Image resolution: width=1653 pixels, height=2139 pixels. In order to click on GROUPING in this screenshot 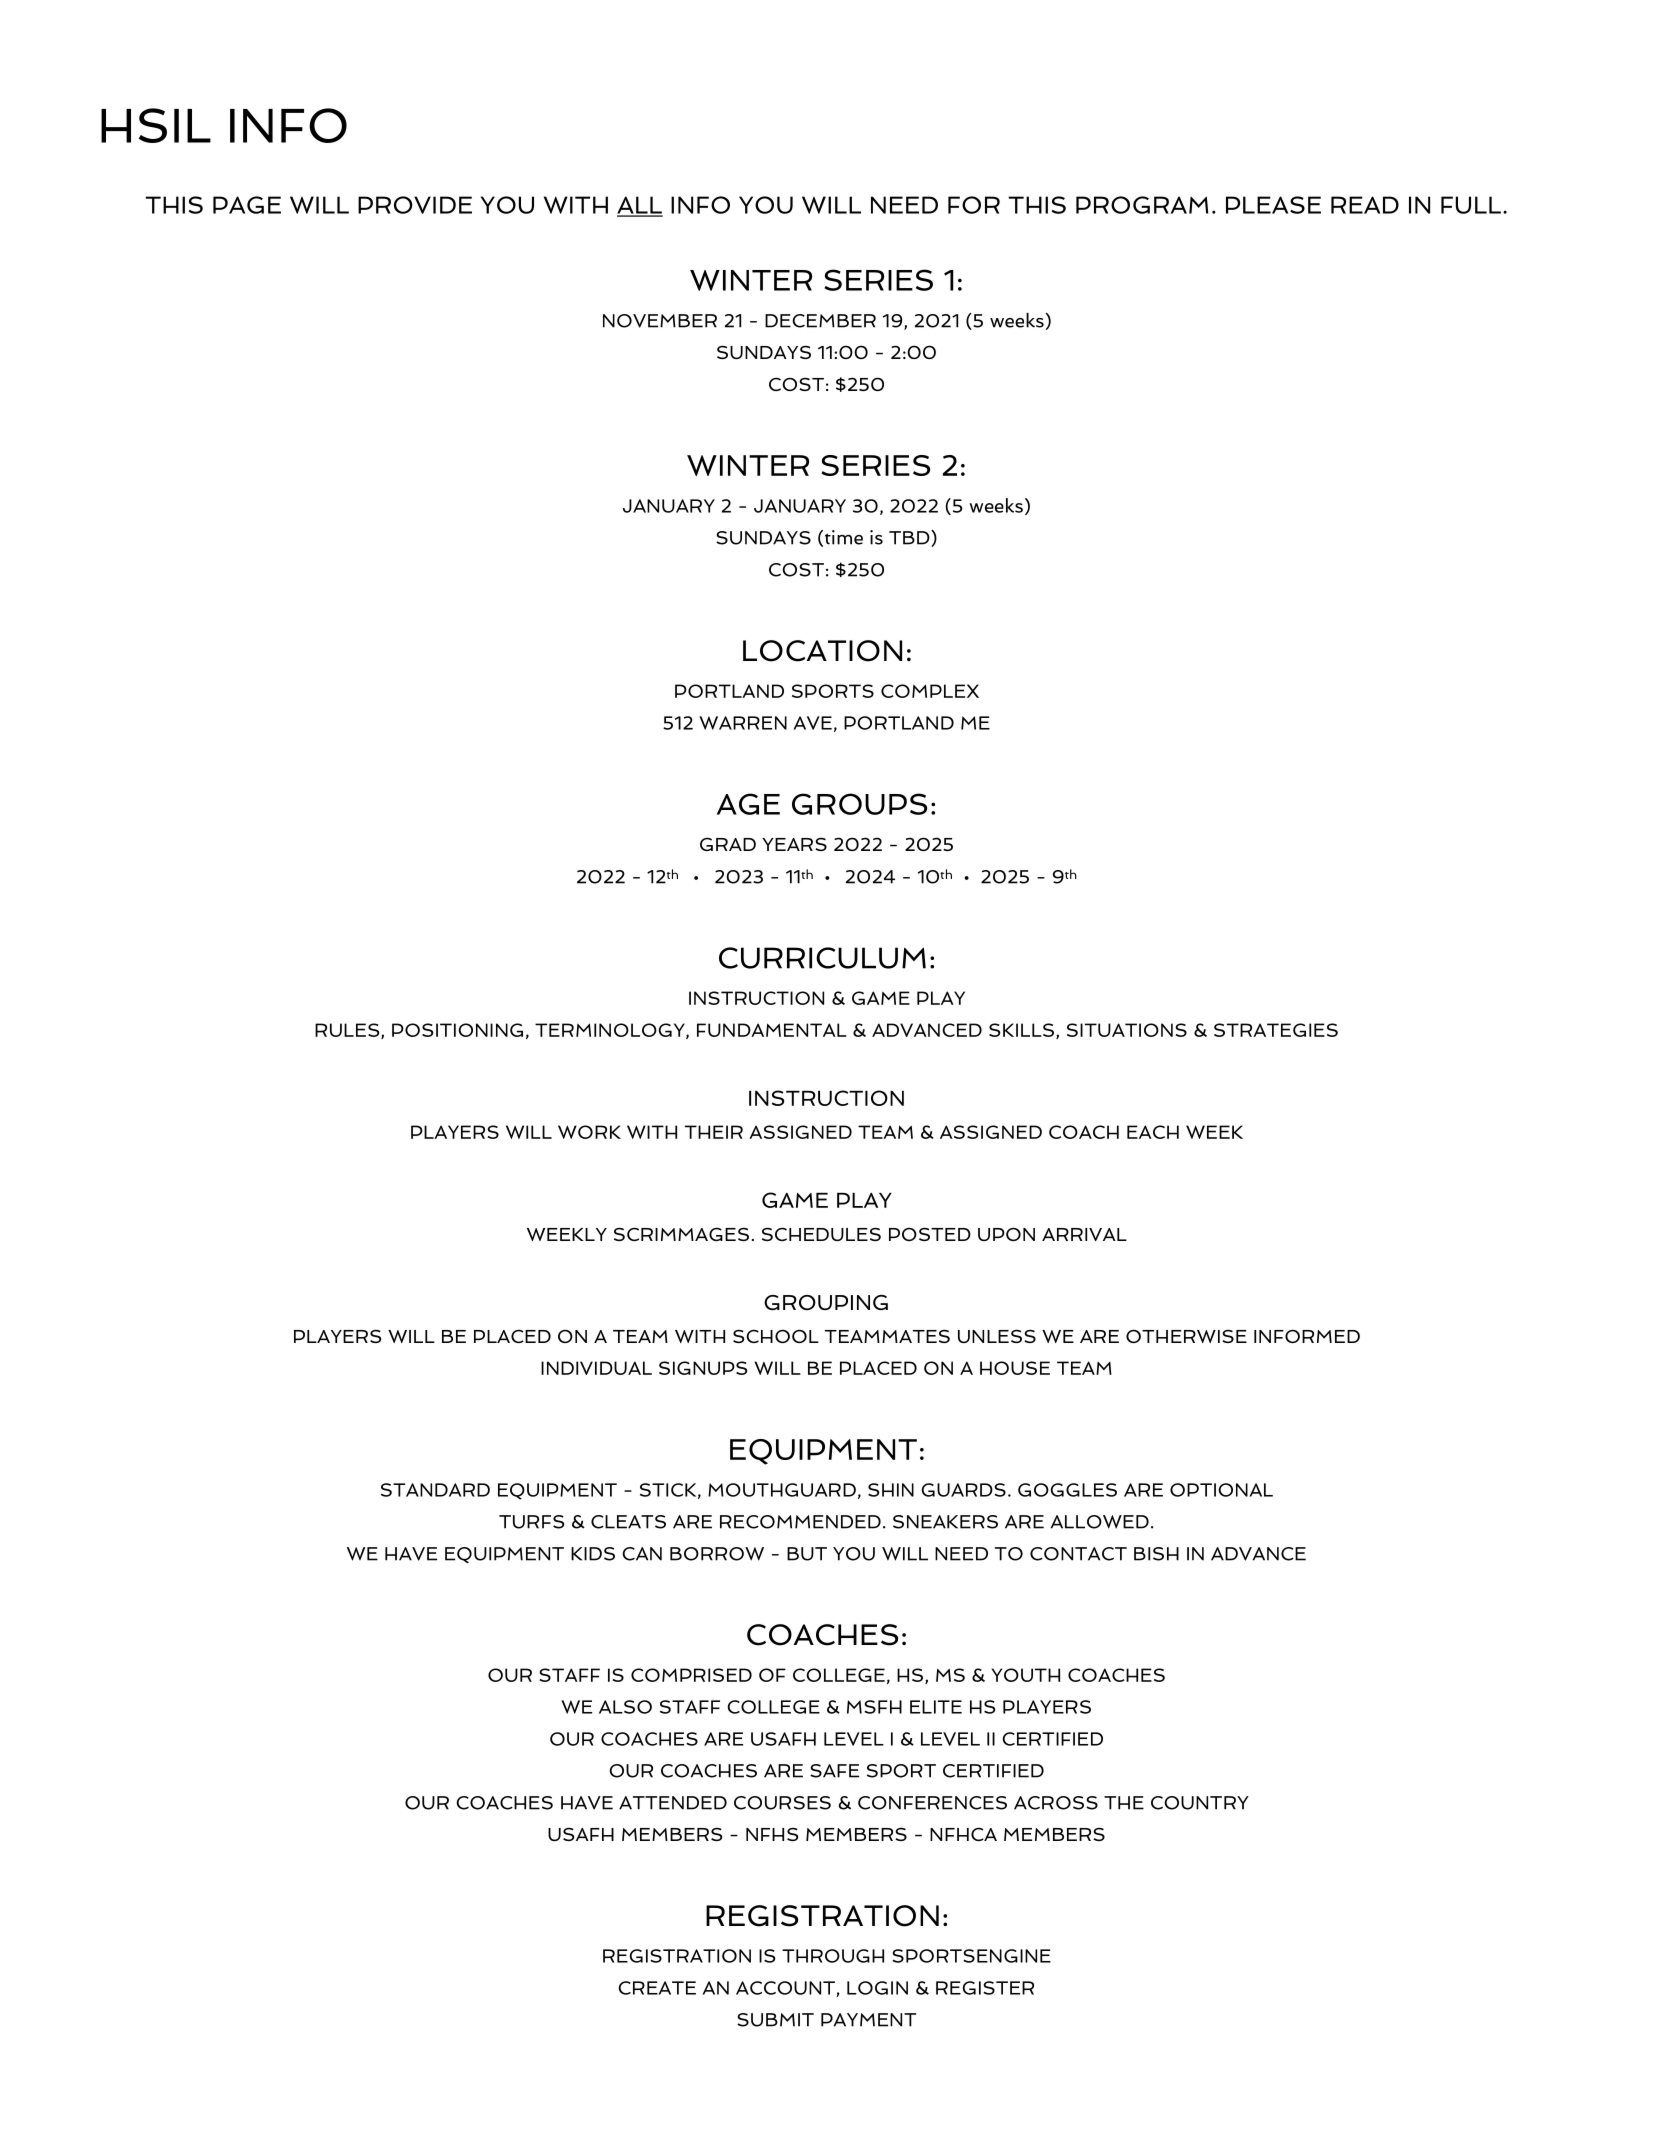, I will do `click(826, 1303)`.
